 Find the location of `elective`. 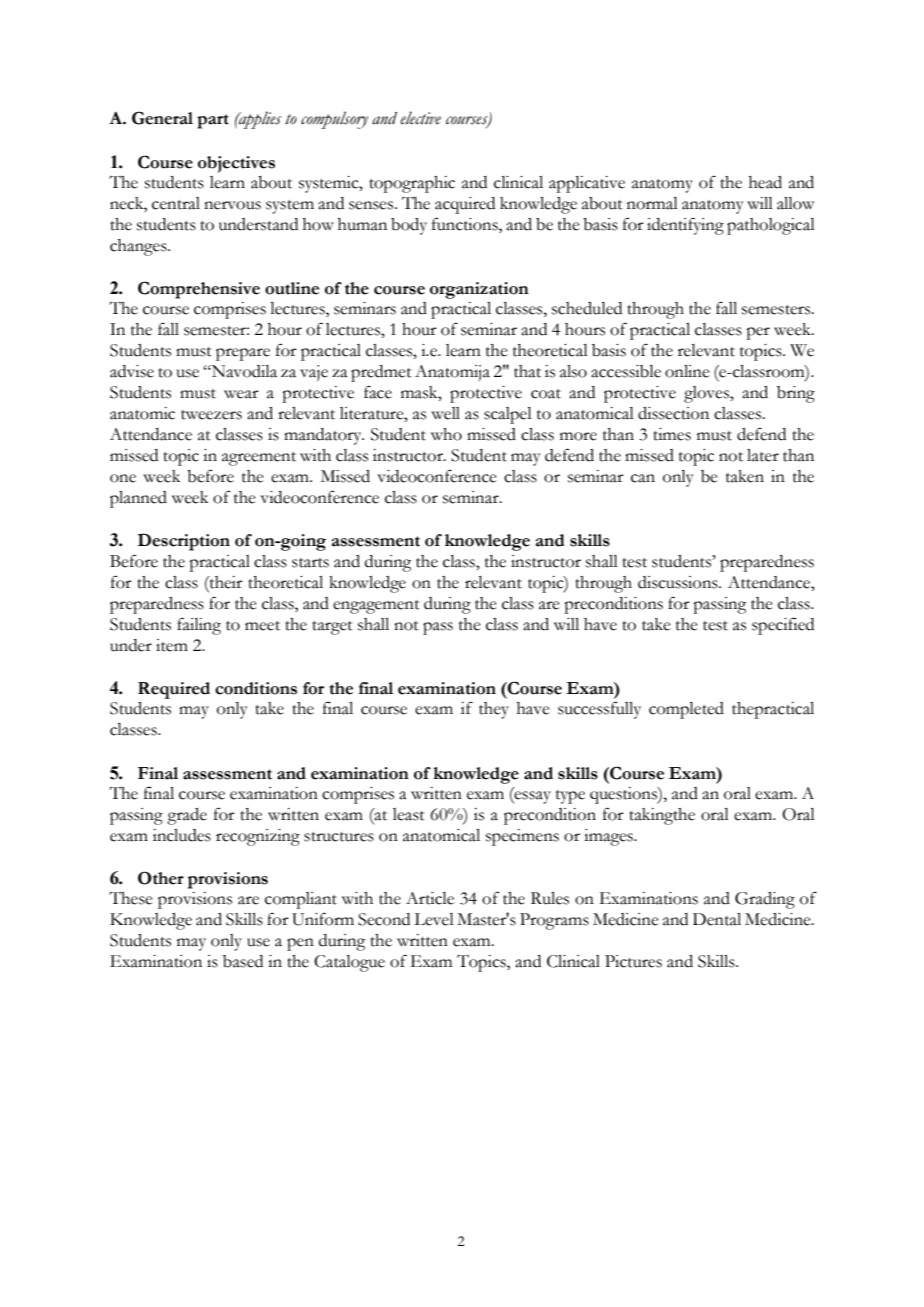

elective is located at coordinates (421, 118).
